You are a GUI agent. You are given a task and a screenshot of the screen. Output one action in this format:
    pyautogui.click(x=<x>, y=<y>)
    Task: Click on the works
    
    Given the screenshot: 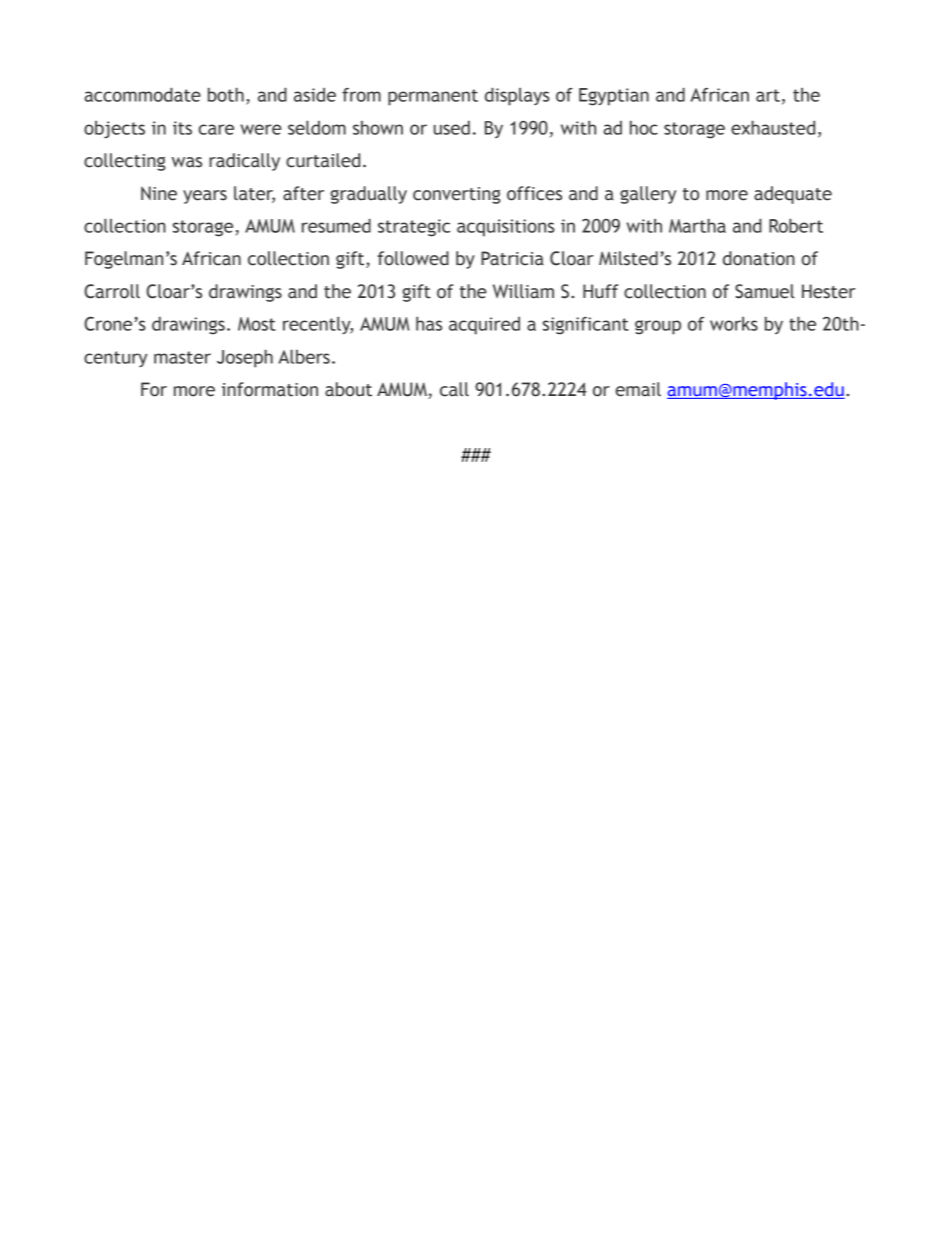 What is the action you would take?
    pyautogui.click(x=734, y=324)
